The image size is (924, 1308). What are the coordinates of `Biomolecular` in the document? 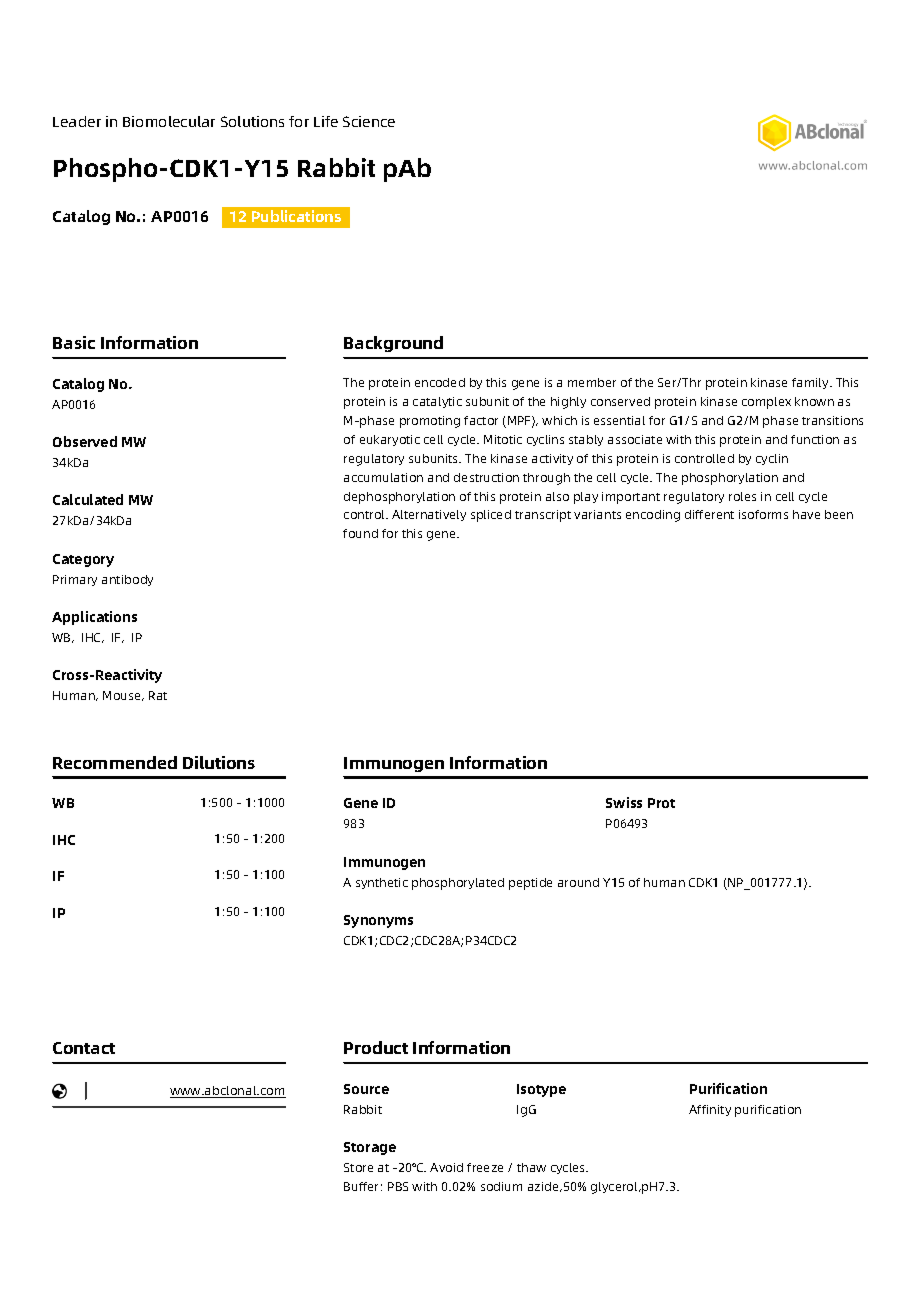 It's located at (169, 121).
